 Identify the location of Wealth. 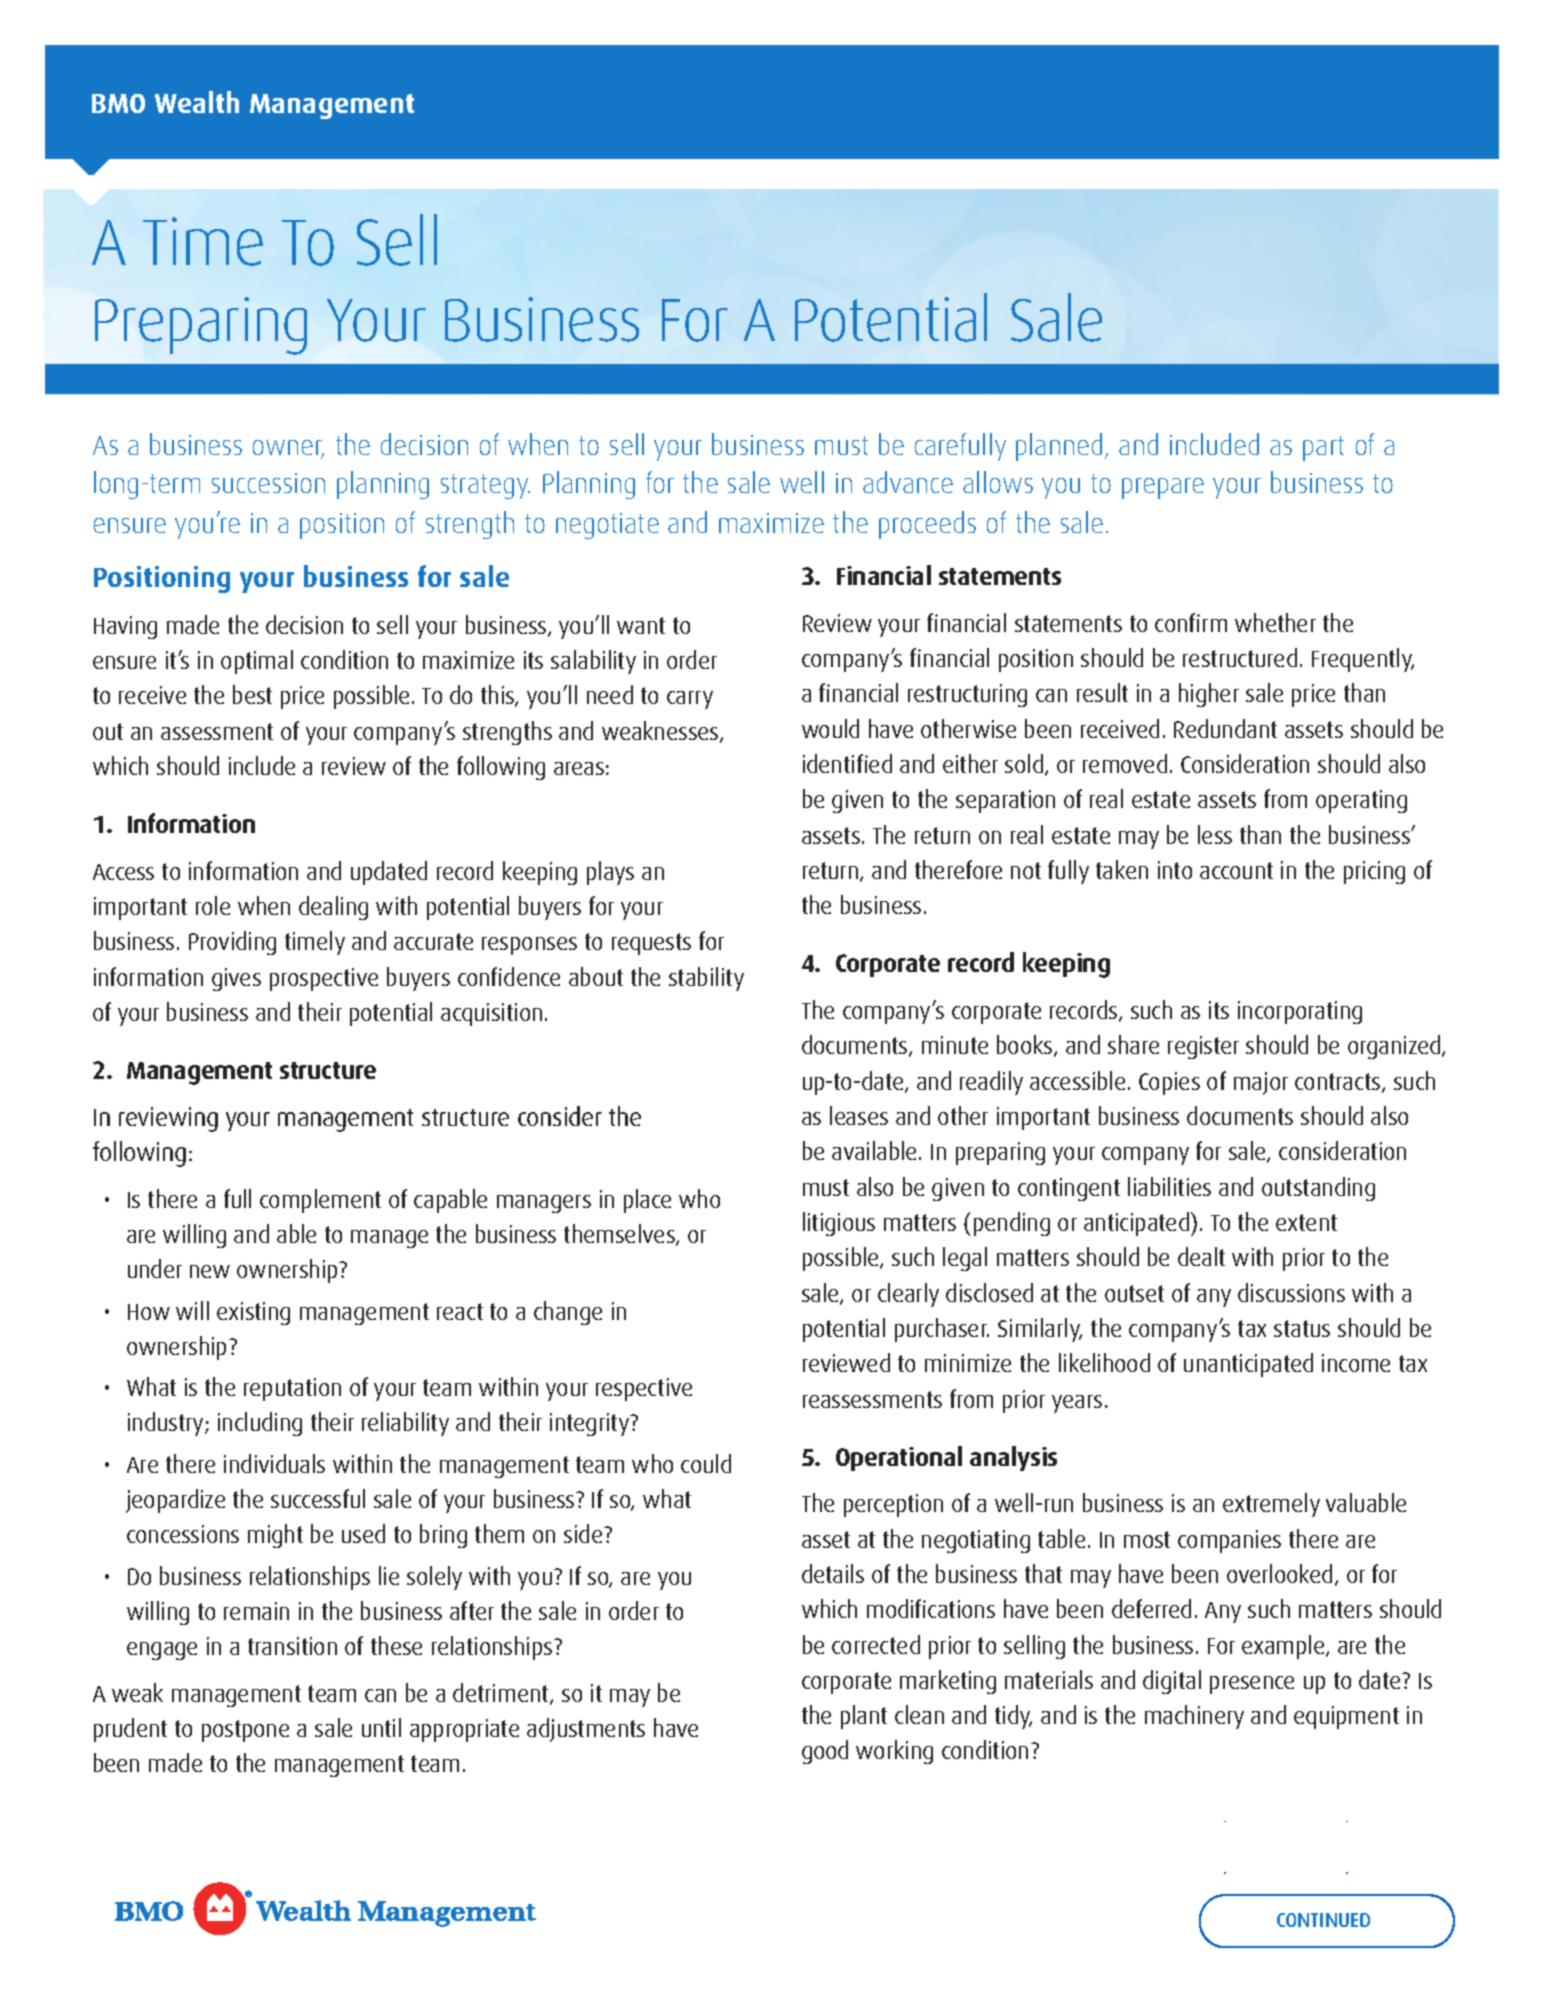
(197, 102).
